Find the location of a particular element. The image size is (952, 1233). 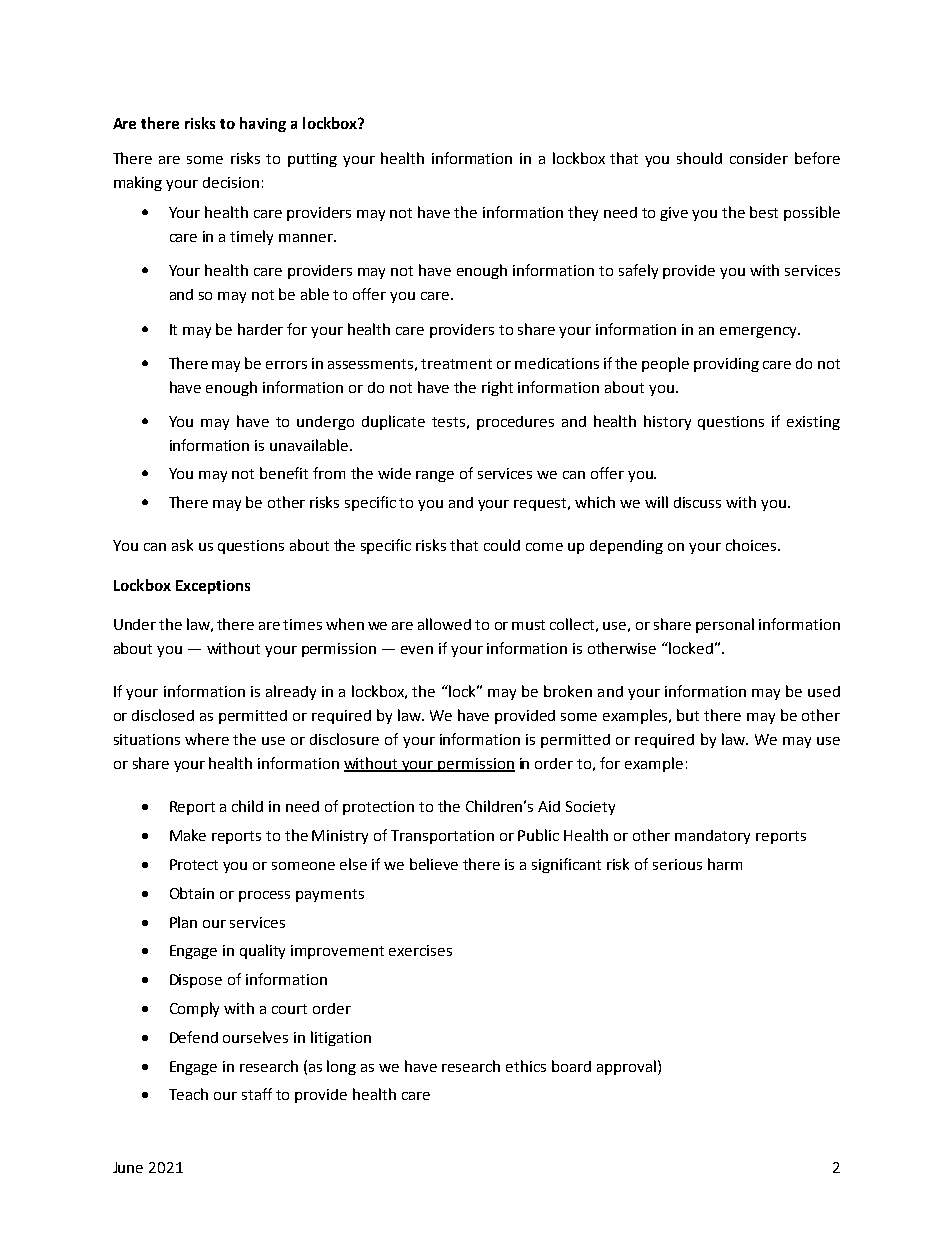

allowed is located at coordinates (444, 624).
